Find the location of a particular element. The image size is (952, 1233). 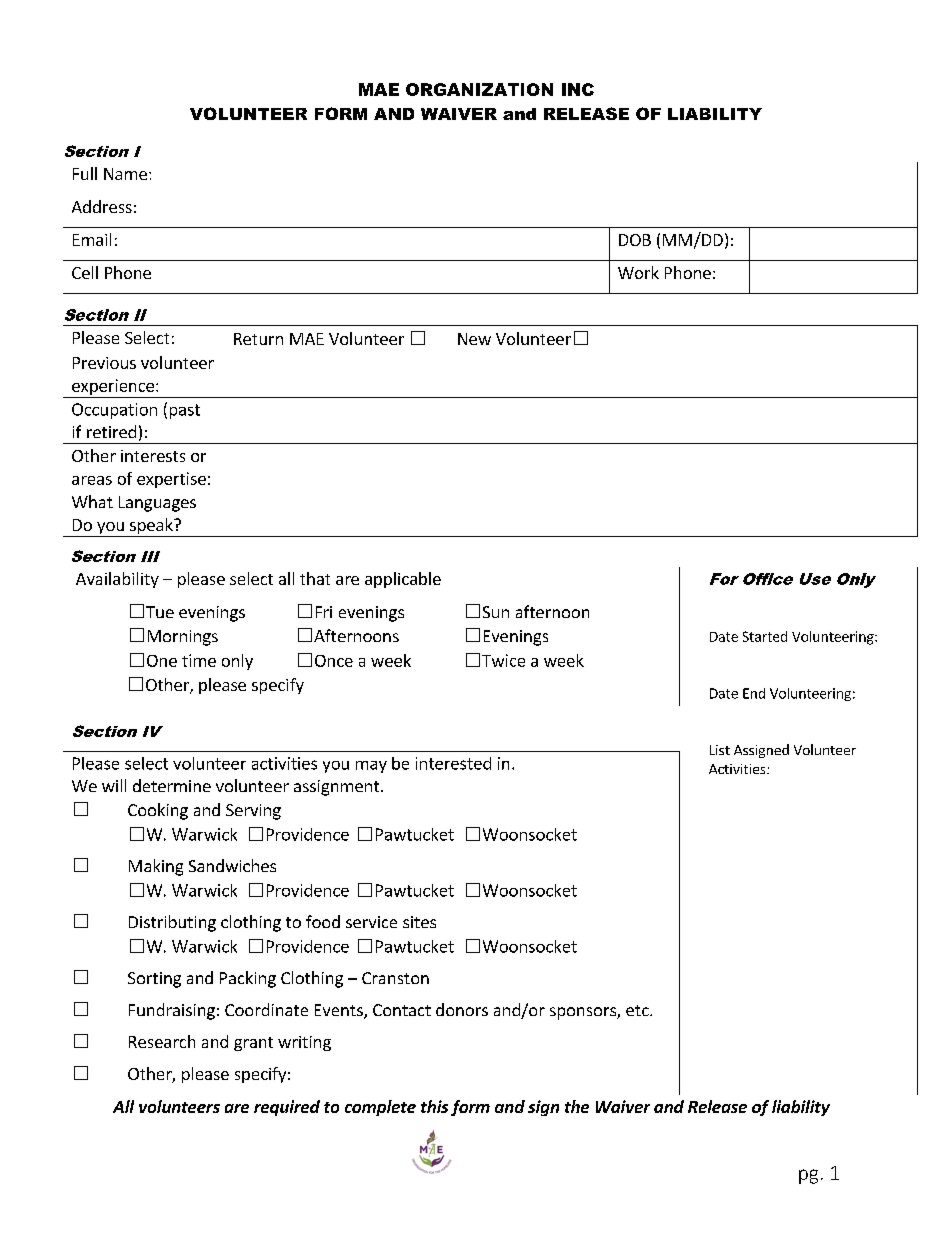

Name is located at coordinates (125, 174).
